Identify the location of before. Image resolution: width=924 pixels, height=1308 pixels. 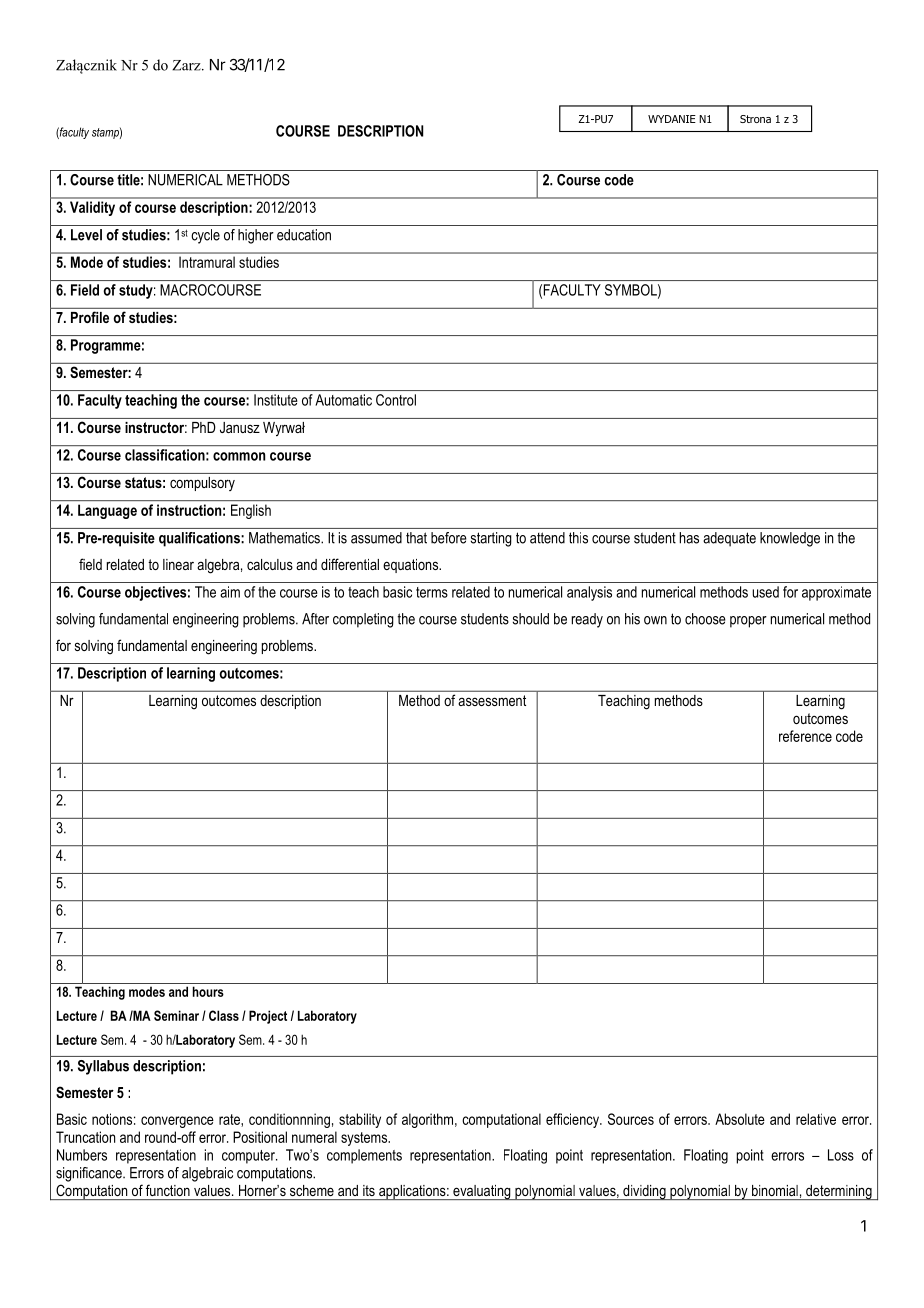
(448, 538).
